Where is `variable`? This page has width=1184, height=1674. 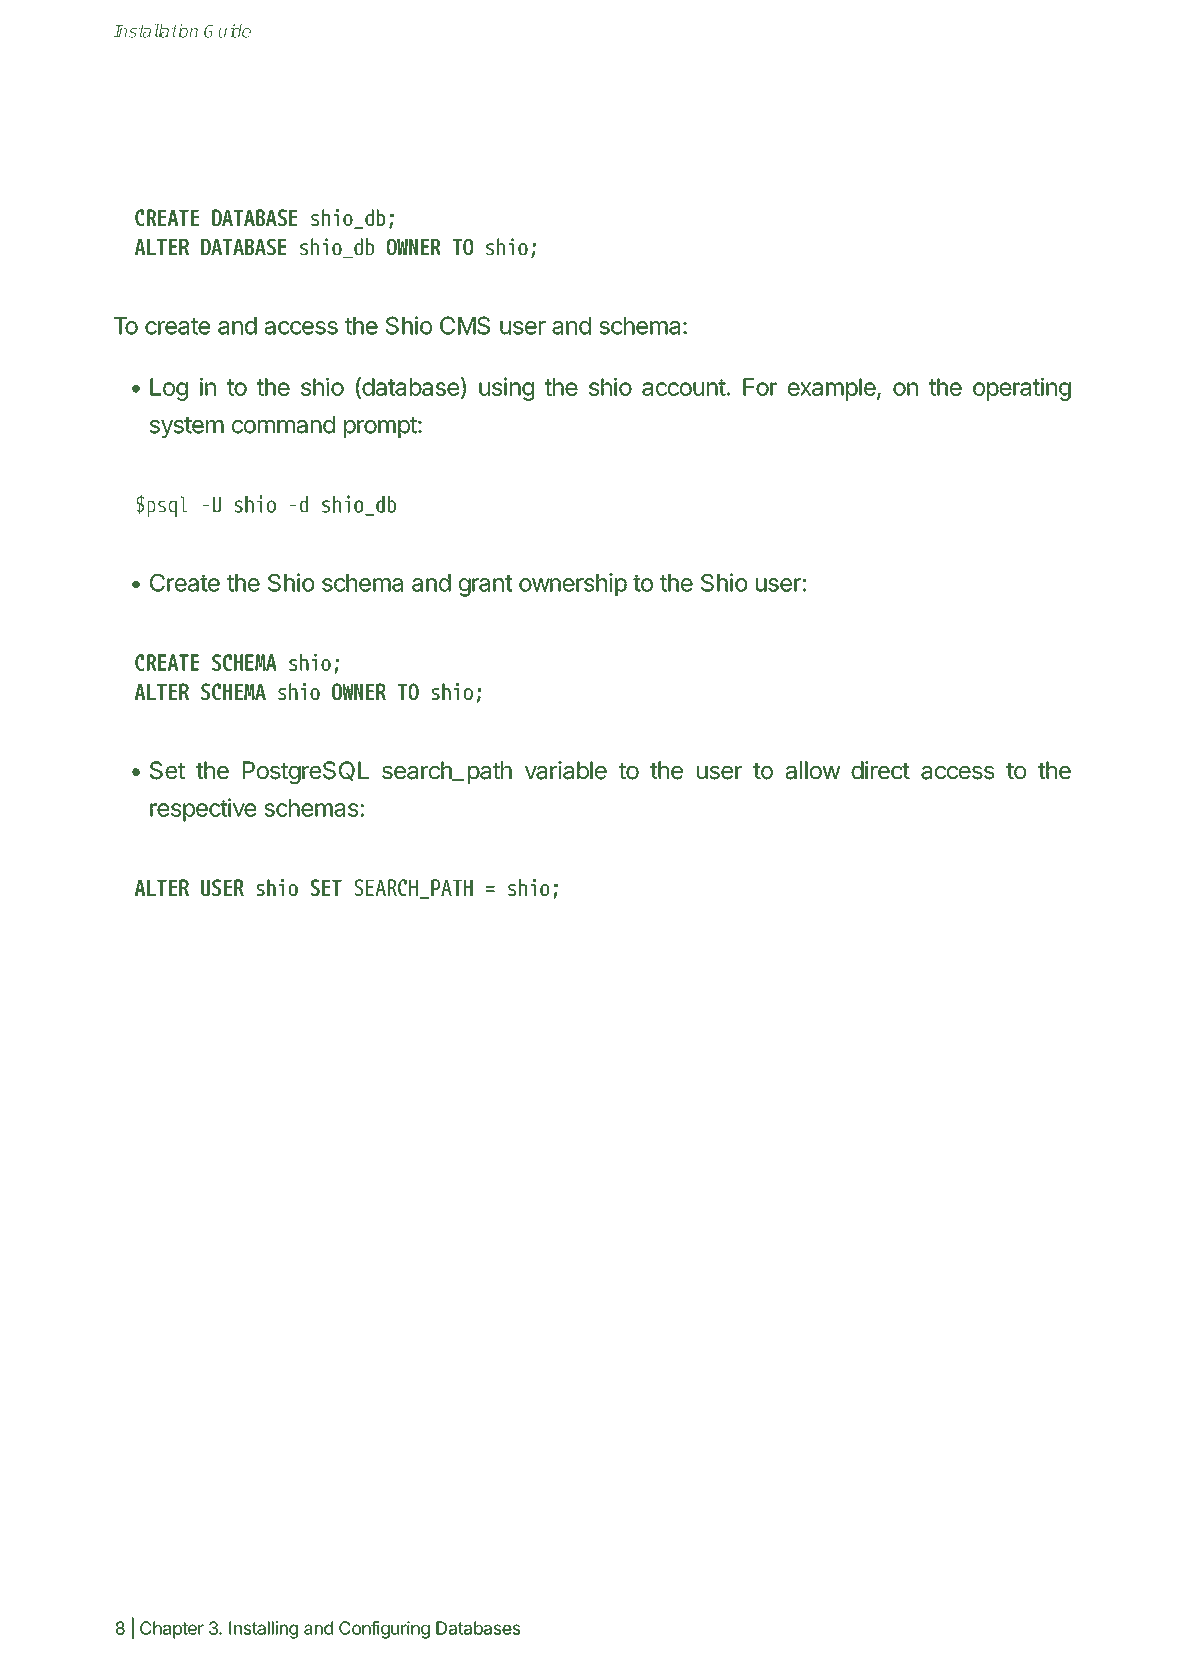 variable is located at coordinates (566, 770).
